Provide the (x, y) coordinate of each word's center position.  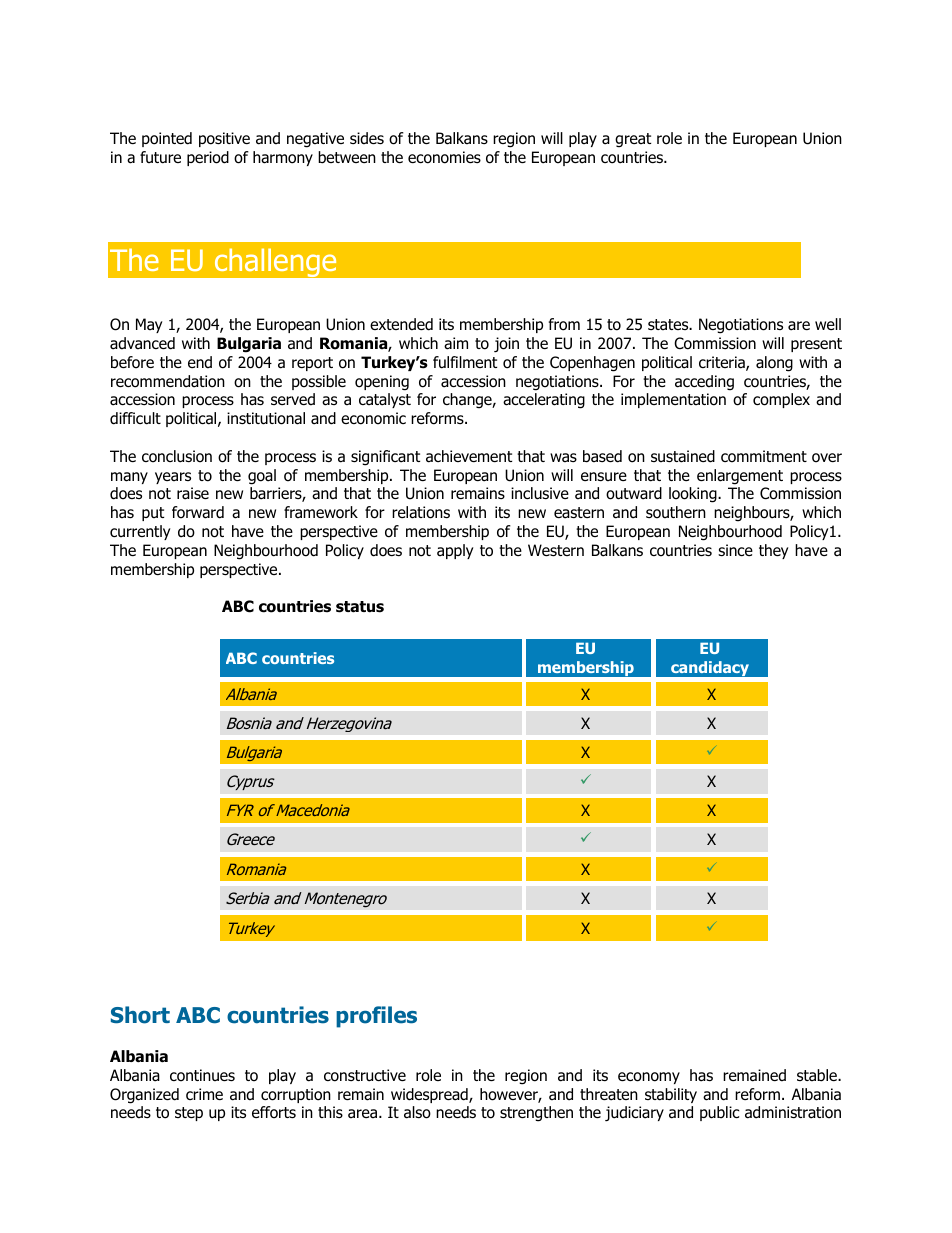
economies (444, 157)
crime (204, 1094)
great (633, 140)
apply (455, 551)
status (360, 607)
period (208, 158)
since (735, 550)
